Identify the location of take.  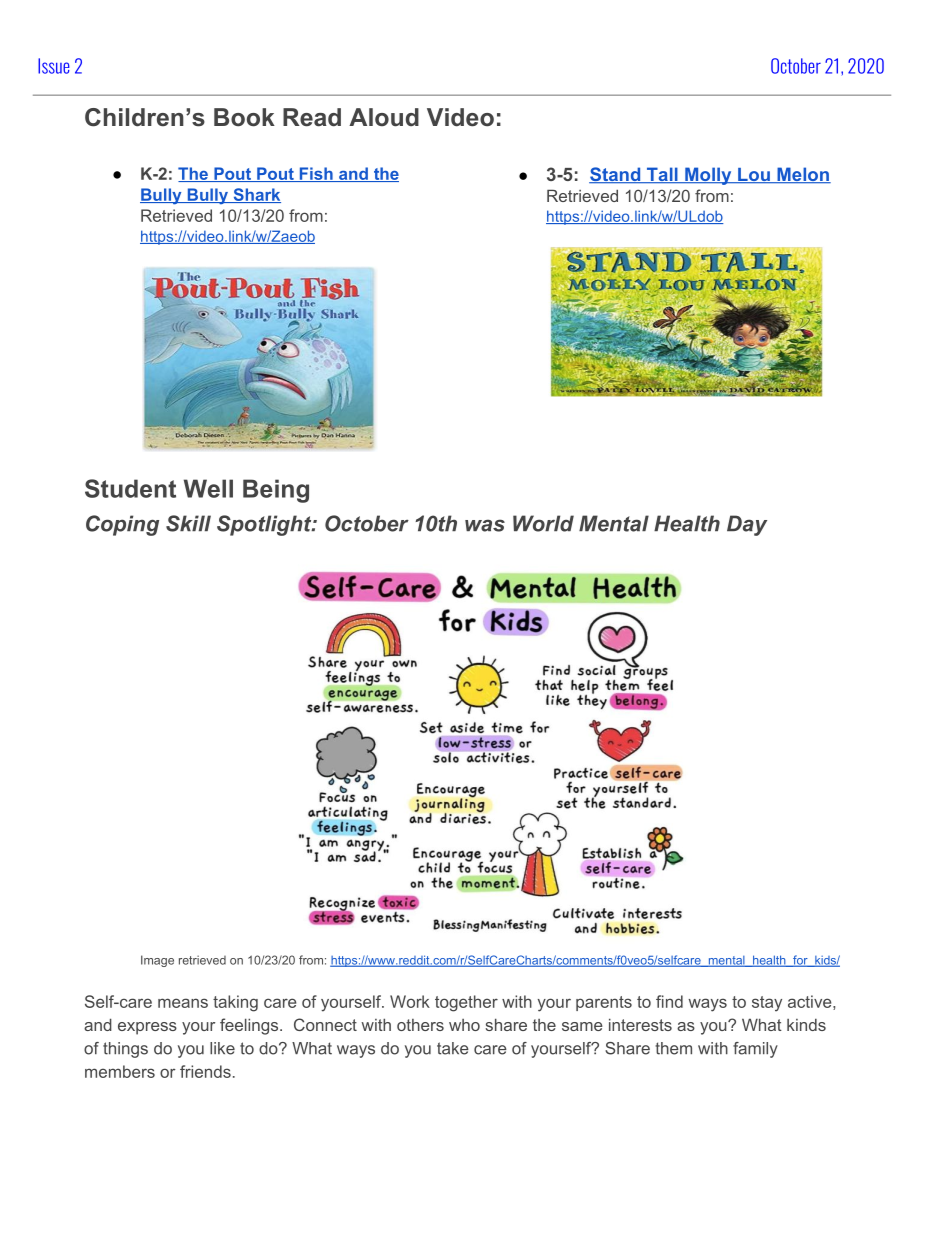
(453, 1048).
